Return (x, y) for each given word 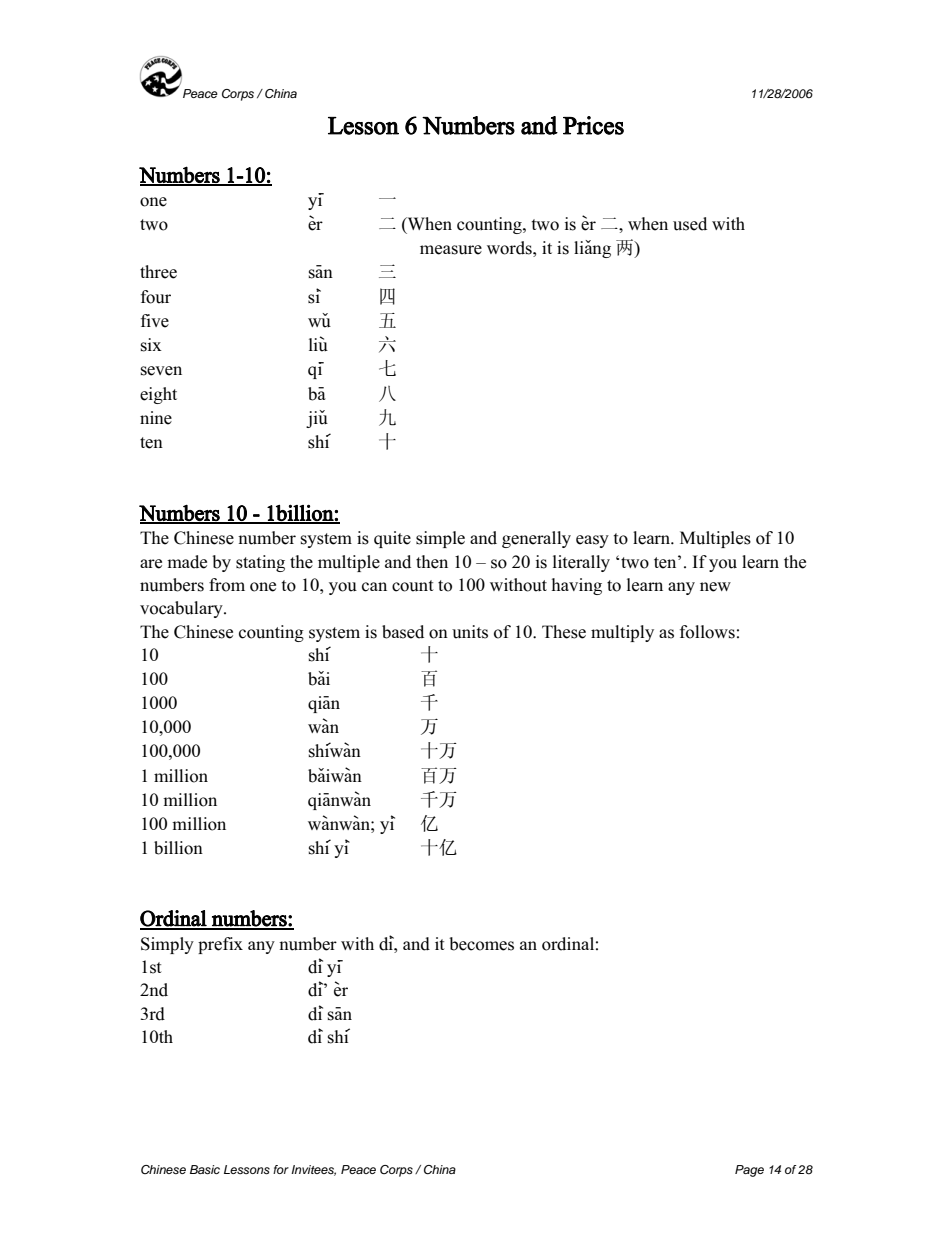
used (690, 224)
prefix (220, 945)
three (158, 272)
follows (707, 632)
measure (451, 250)
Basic (205, 1169)
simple (440, 539)
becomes (481, 944)
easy (592, 541)
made (187, 562)
